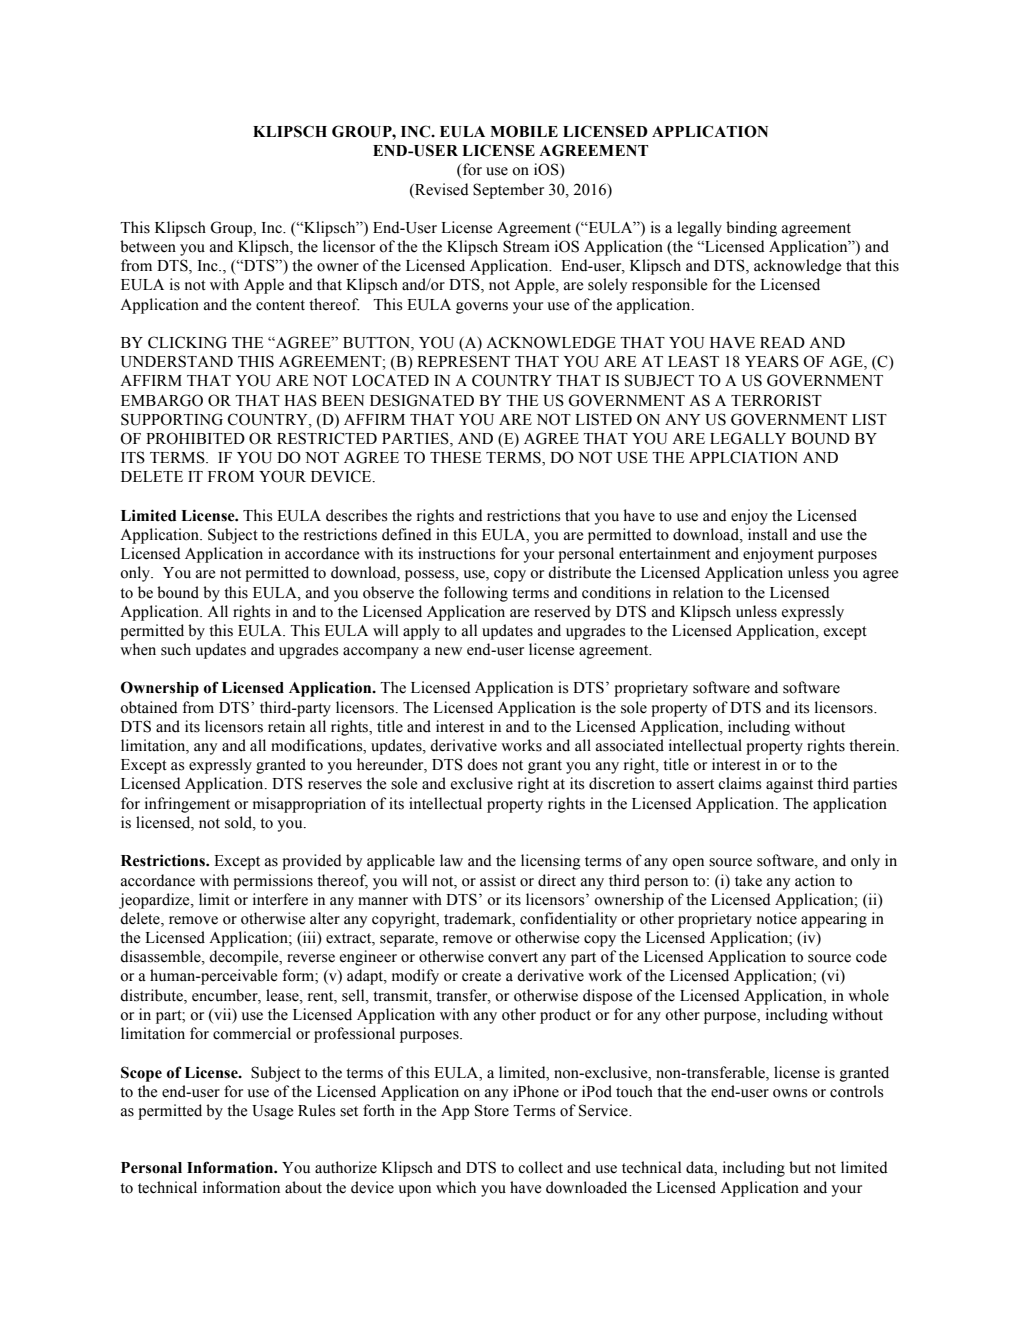 The width and height of the document is (1021, 1322). I want to click on assist, so click(498, 880).
